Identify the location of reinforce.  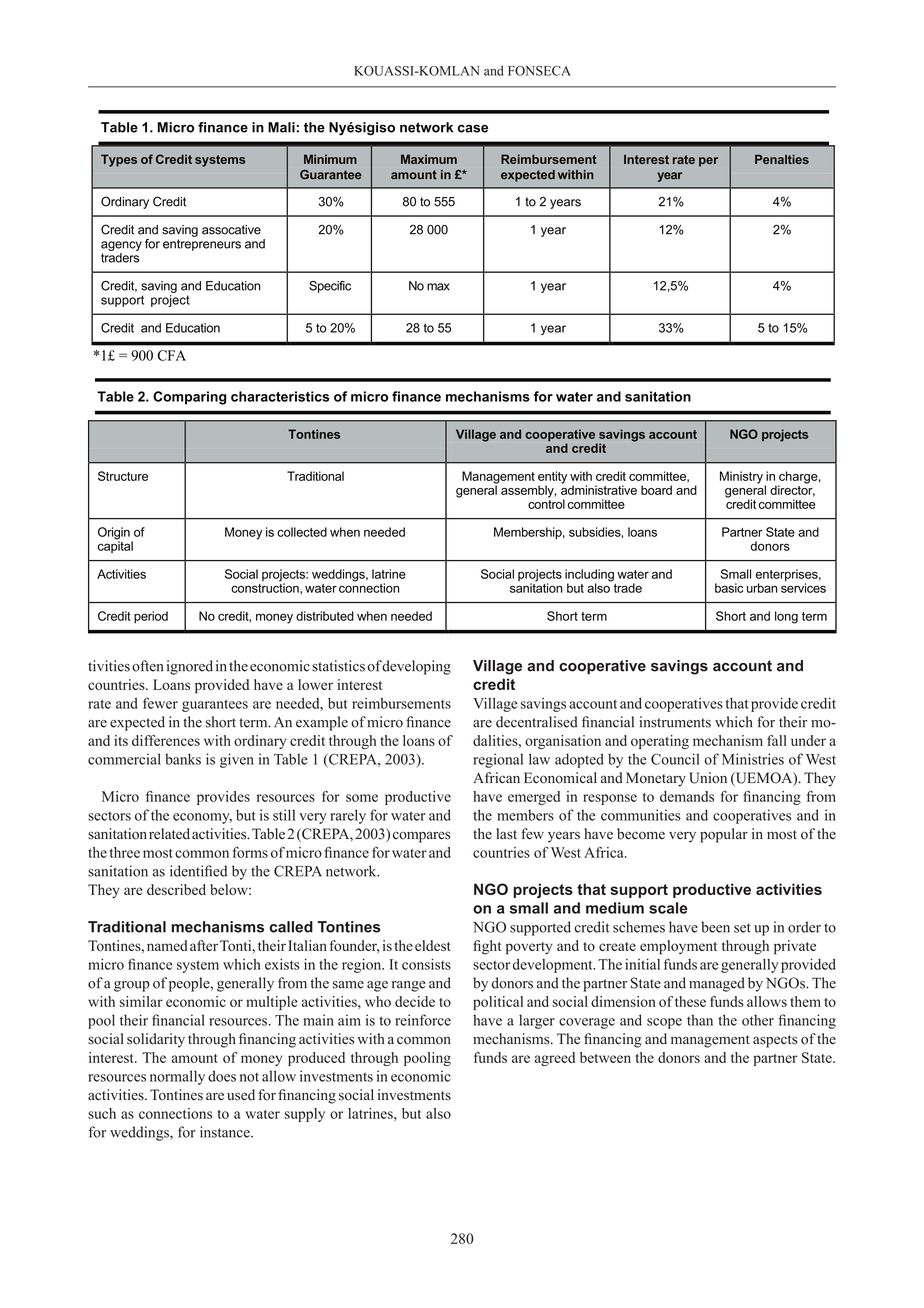
(423, 1020).
